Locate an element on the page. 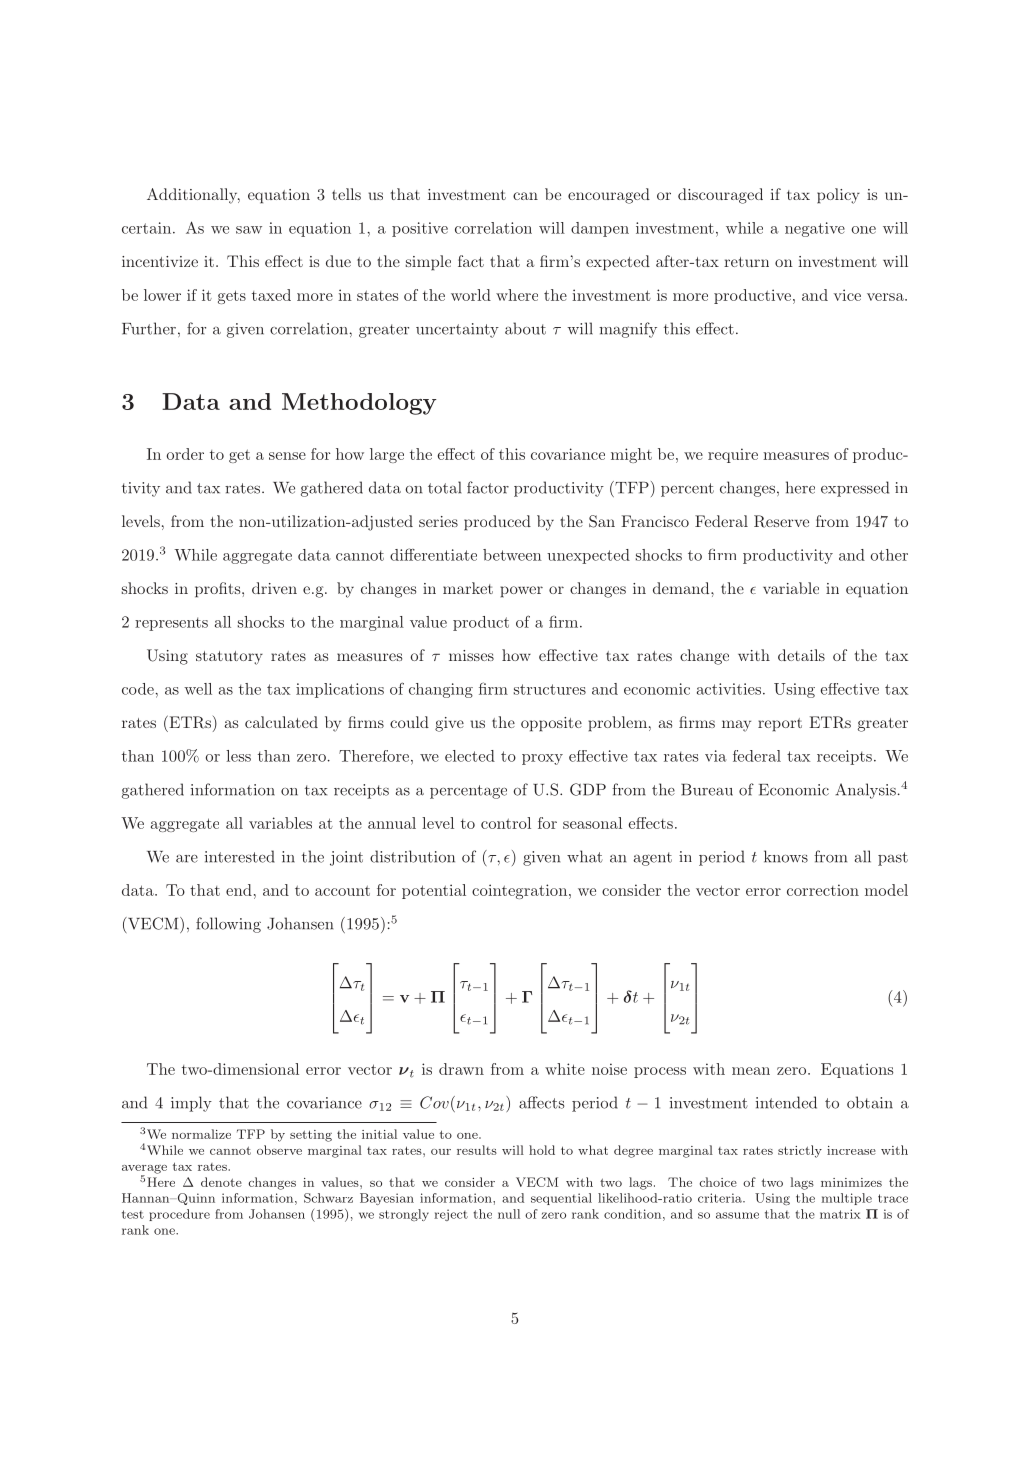 The image size is (1030, 1457). structures is located at coordinates (550, 689).
